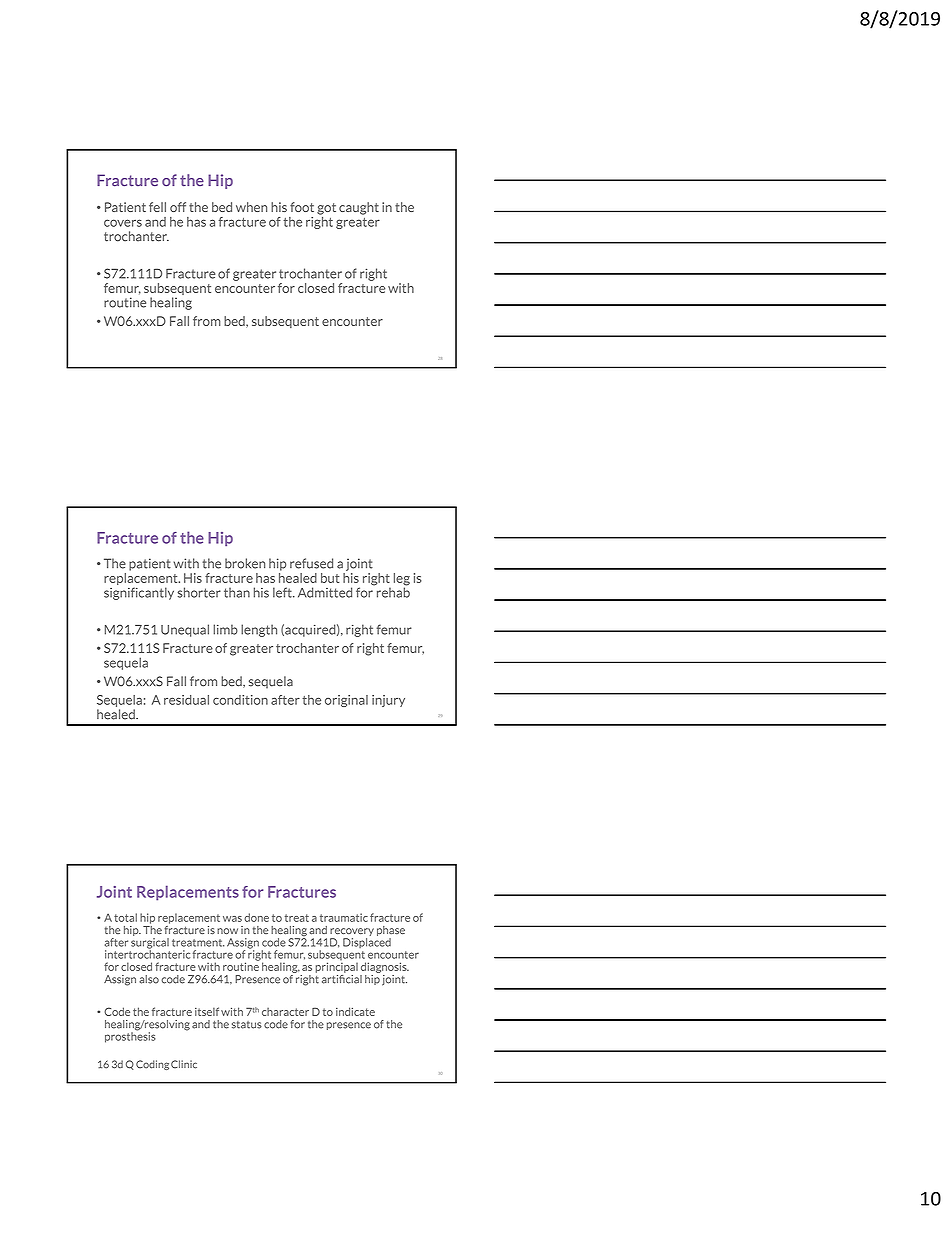 This page has width=952, height=1233. Describe the element at coordinates (139, 593) in the page. I see `significantly` at that location.
